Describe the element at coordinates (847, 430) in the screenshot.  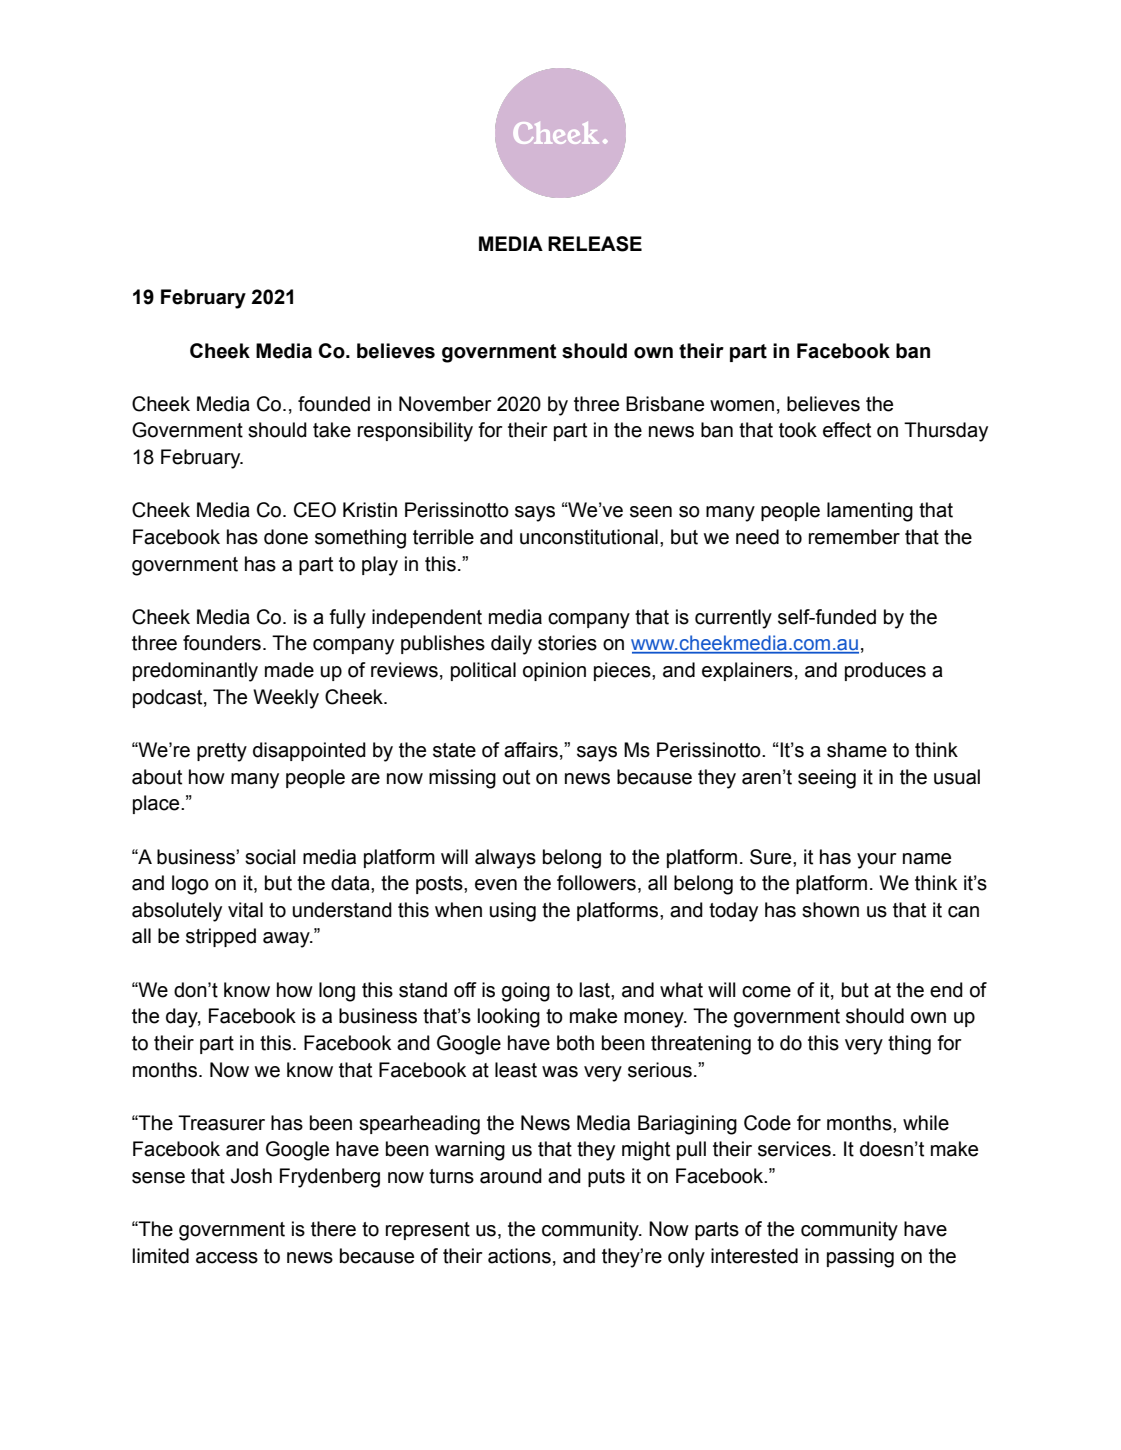
I see `effect` at that location.
